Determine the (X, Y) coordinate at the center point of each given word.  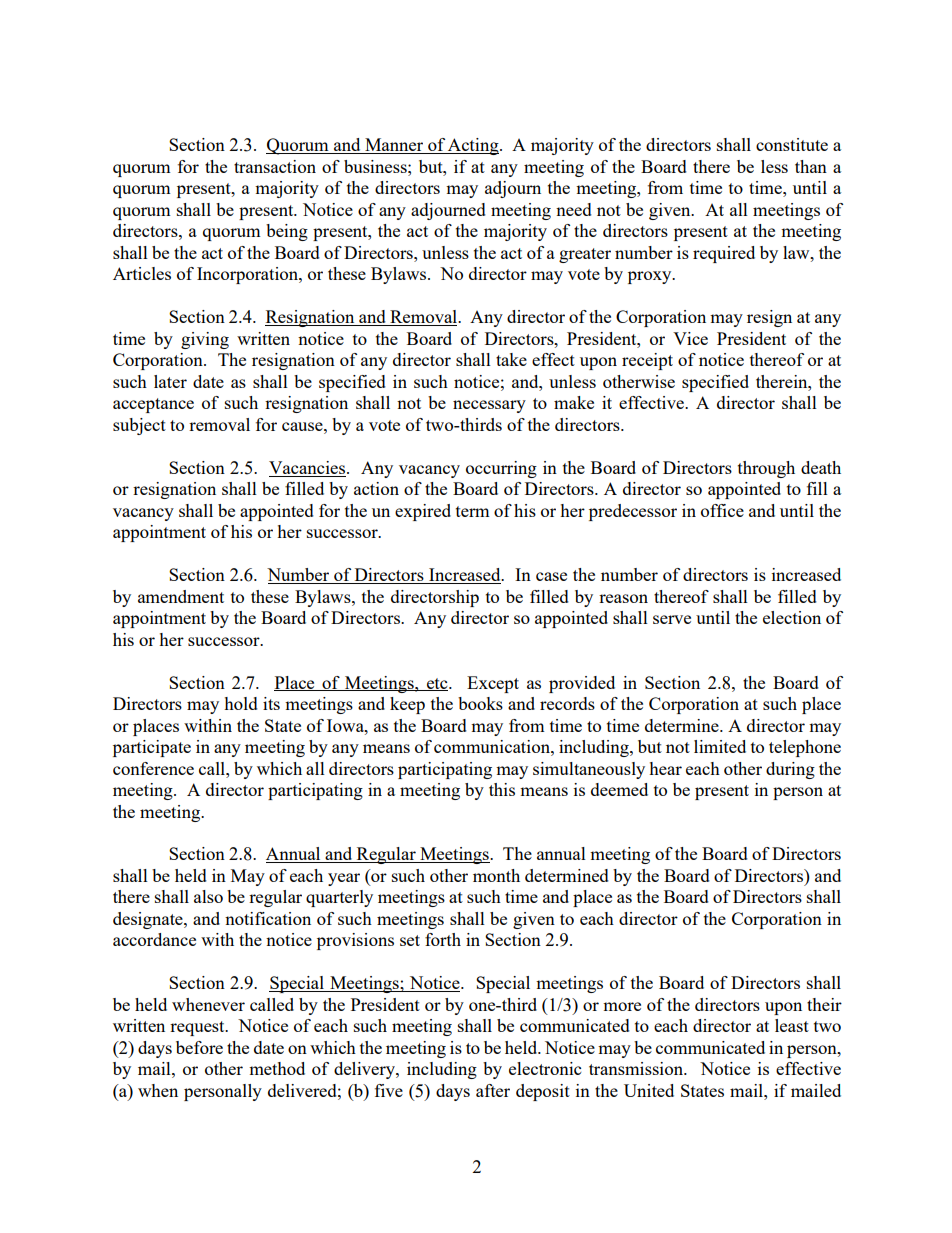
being (287, 232)
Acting (473, 146)
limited (720, 746)
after (493, 1090)
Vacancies (308, 469)
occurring (501, 469)
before (199, 1047)
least (792, 1025)
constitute (792, 144)
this (502, 789)
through (766, 469)
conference (153, 768)
